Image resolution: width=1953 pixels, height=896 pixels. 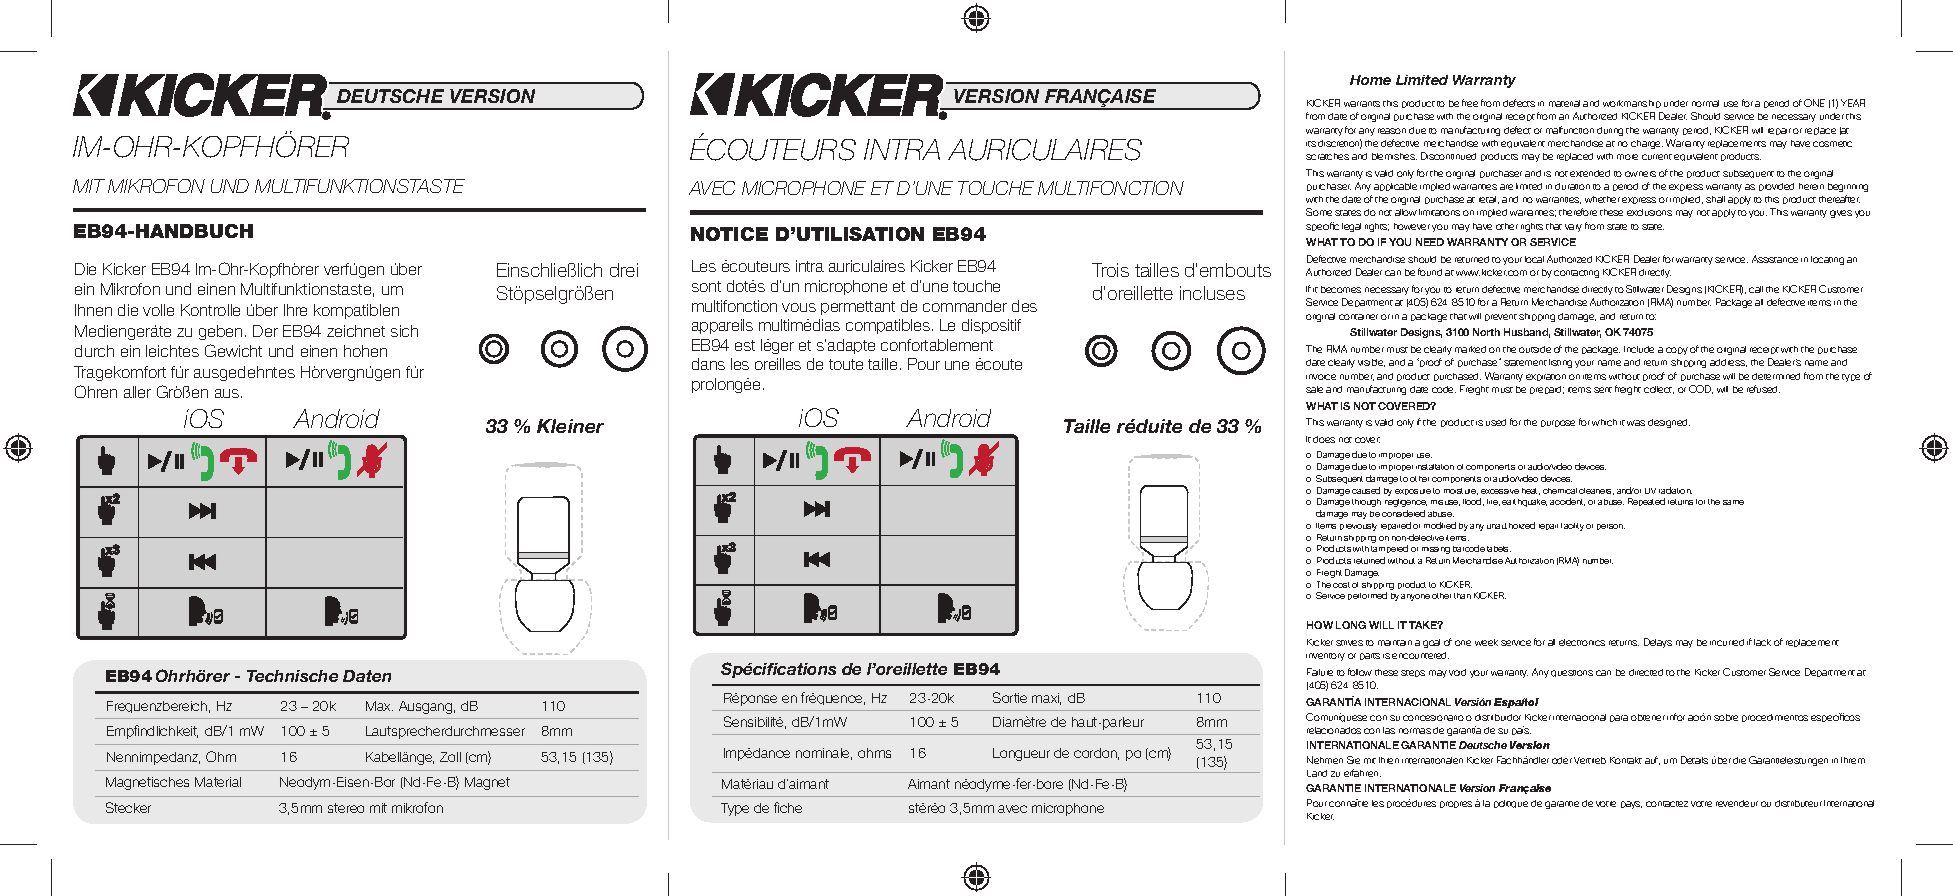 What do you see at coordinates (1636, 423) in the screenshot?
I see `was` at bounding box center [1636, 423].
